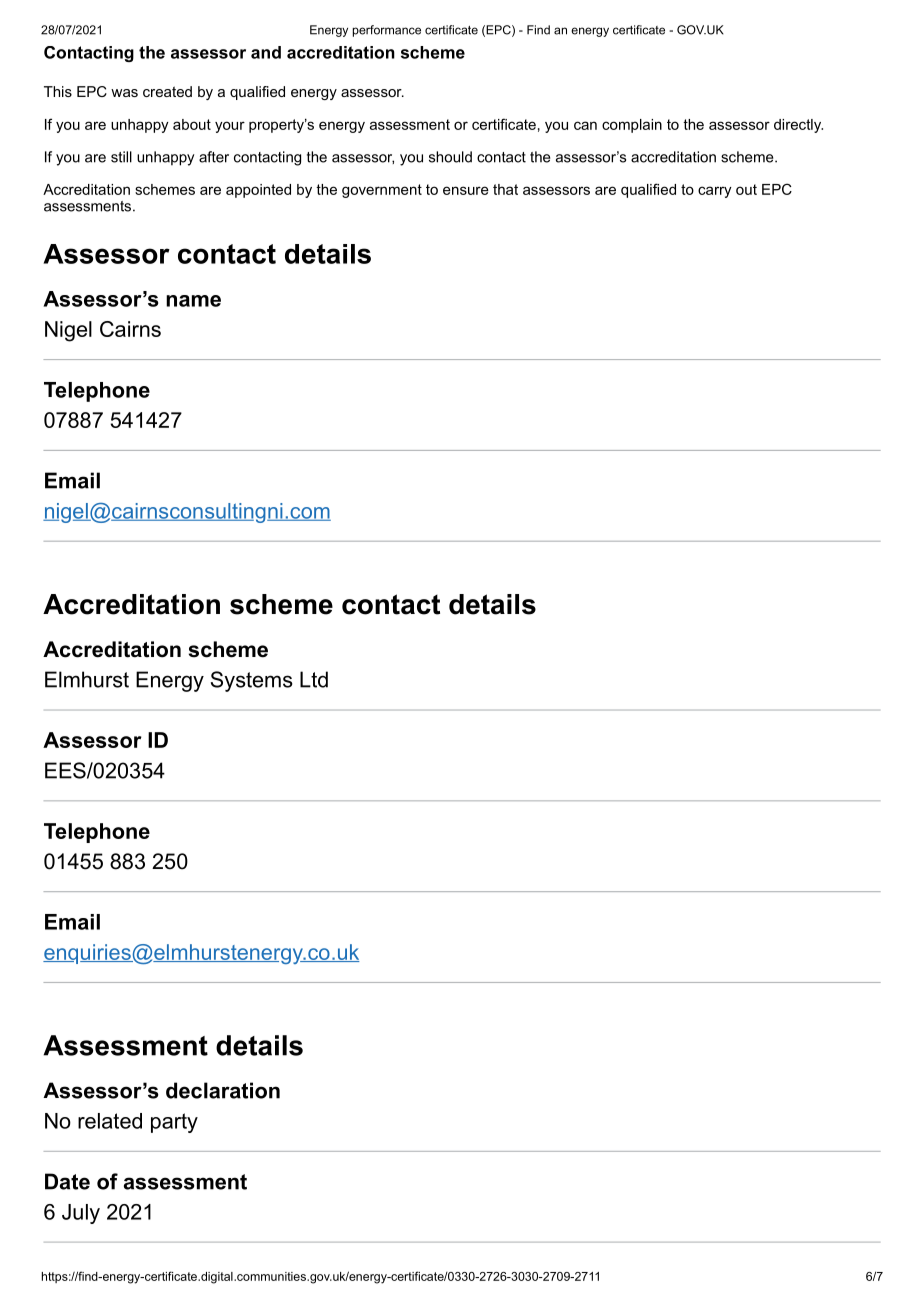  Describe the element at coordinates (252, 681) in the page. I see `Systems` at that location.
